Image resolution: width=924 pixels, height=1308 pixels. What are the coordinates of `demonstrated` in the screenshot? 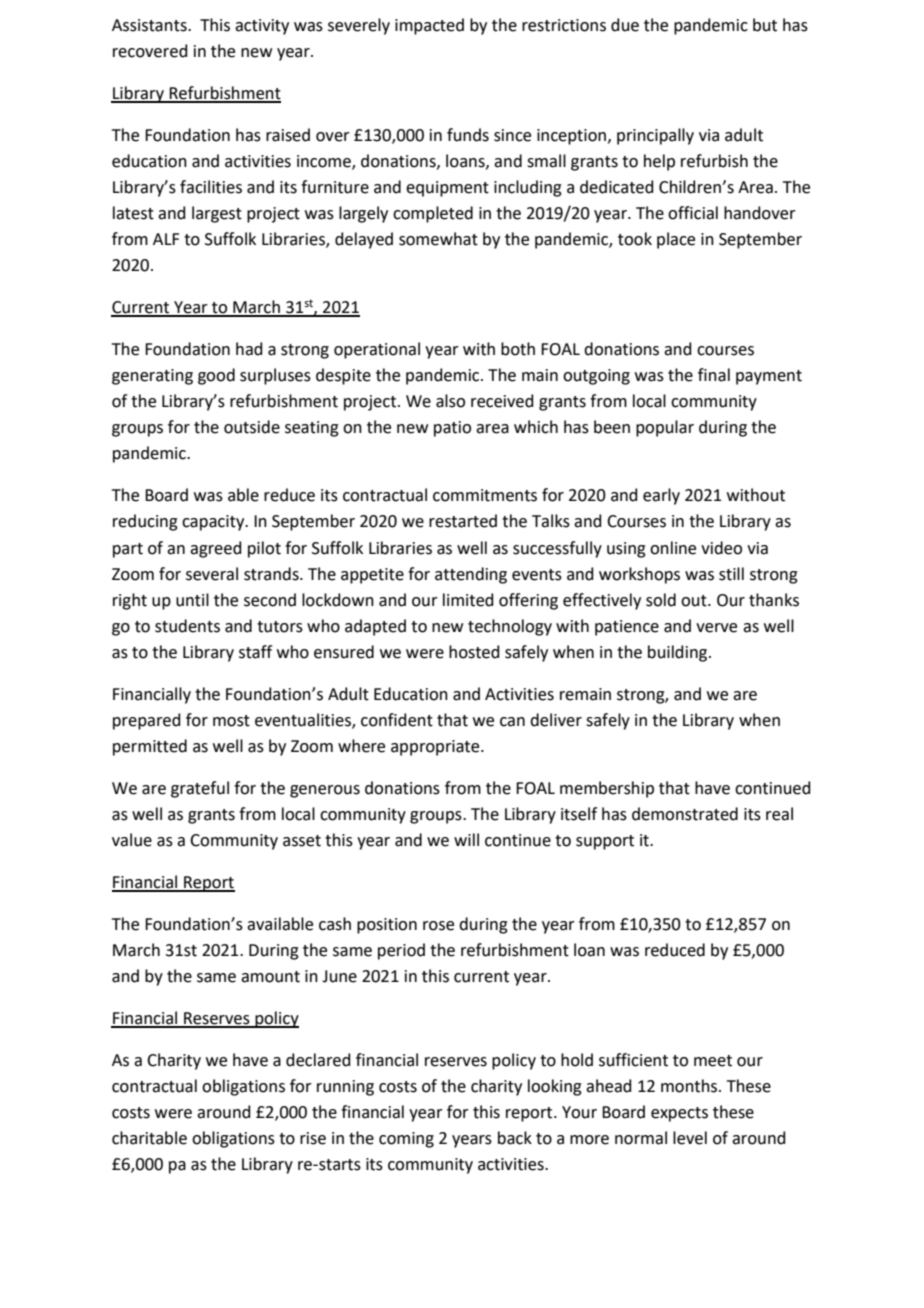 It's located at (685, 814).
